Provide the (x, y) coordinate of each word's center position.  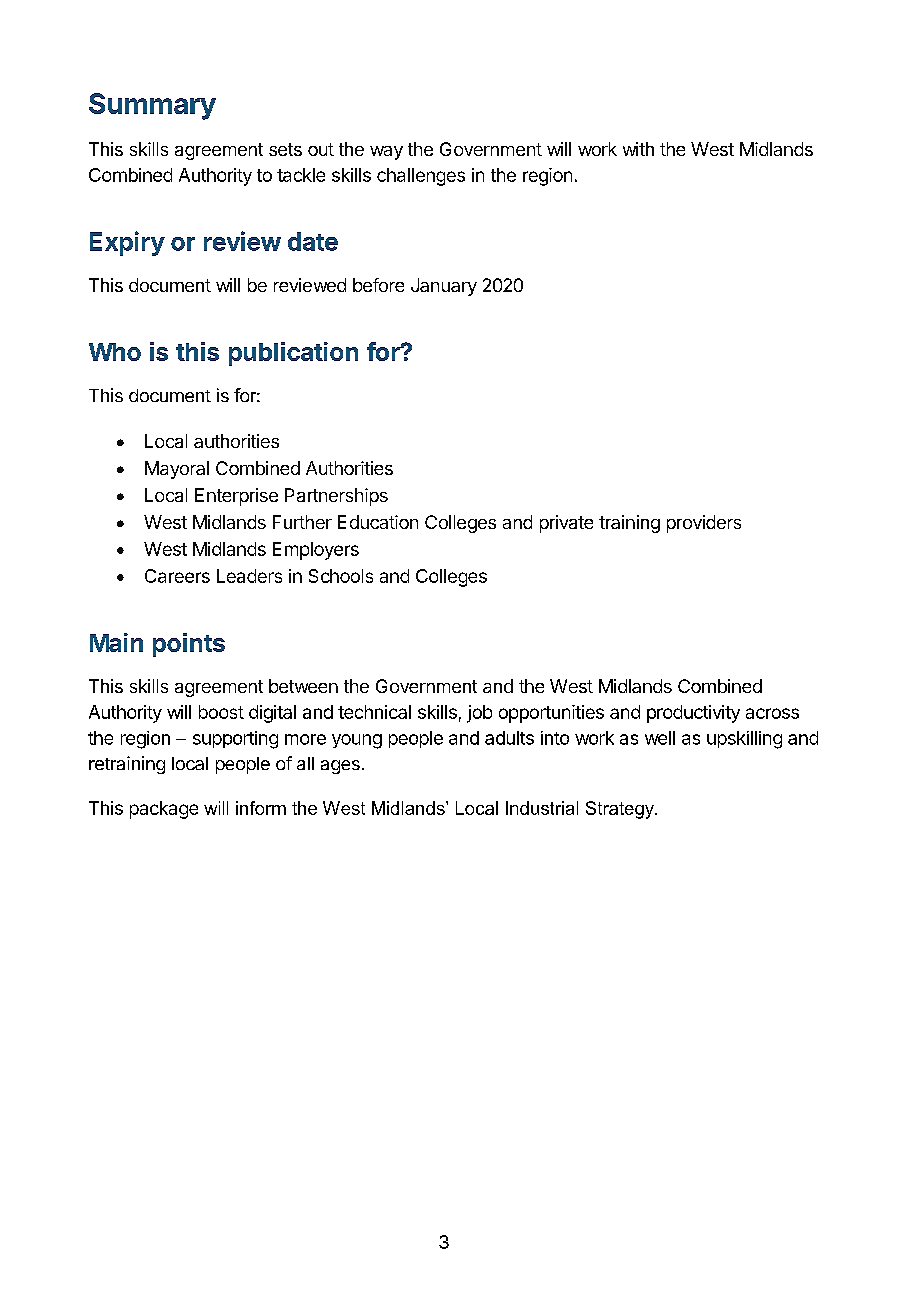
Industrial (542, 808)
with (638, 149)
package (164, 810)
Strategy (621, 810)
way (386, 153)
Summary (152, 106)
